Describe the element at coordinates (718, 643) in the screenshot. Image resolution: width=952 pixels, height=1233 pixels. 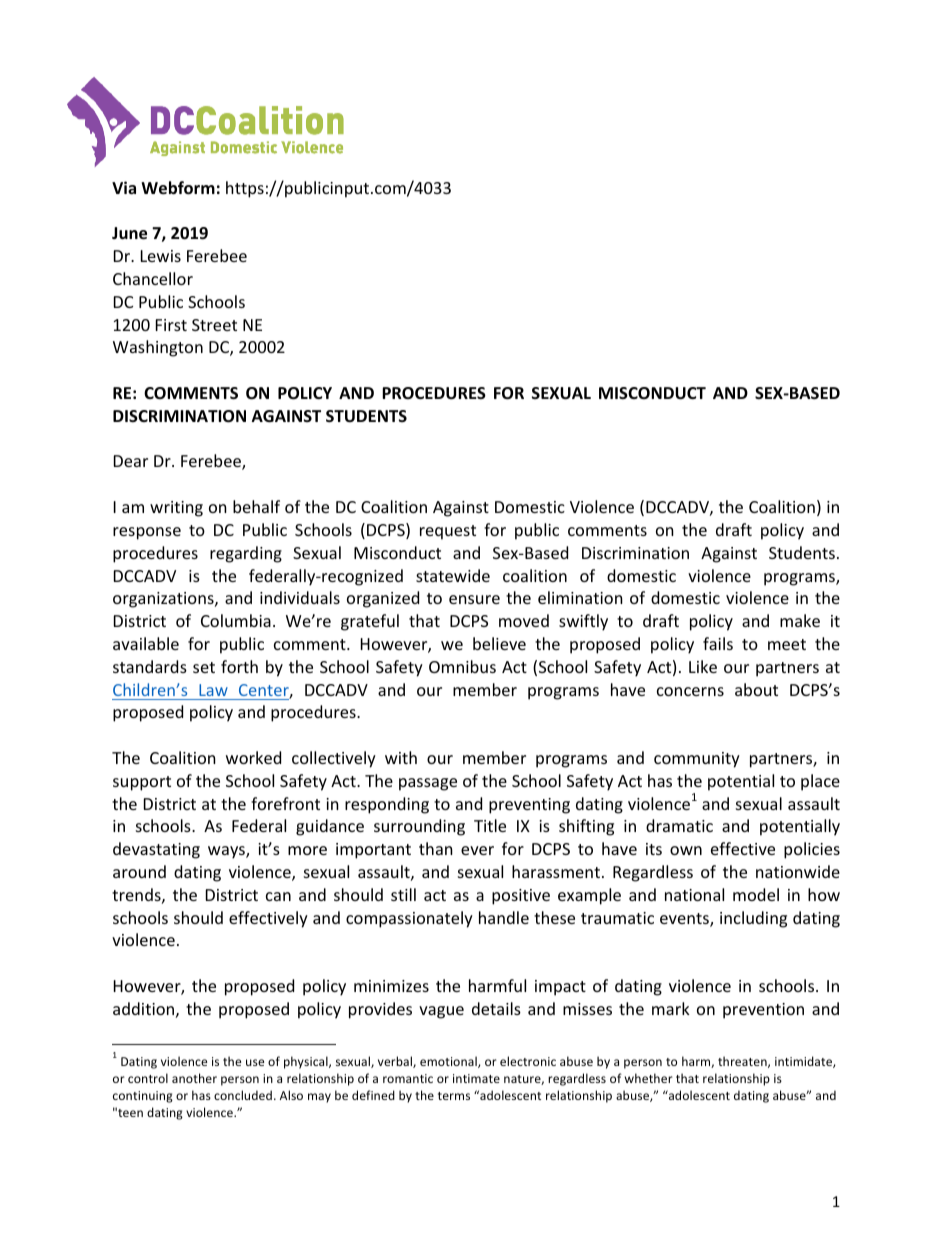
I see `fails` at that location.
